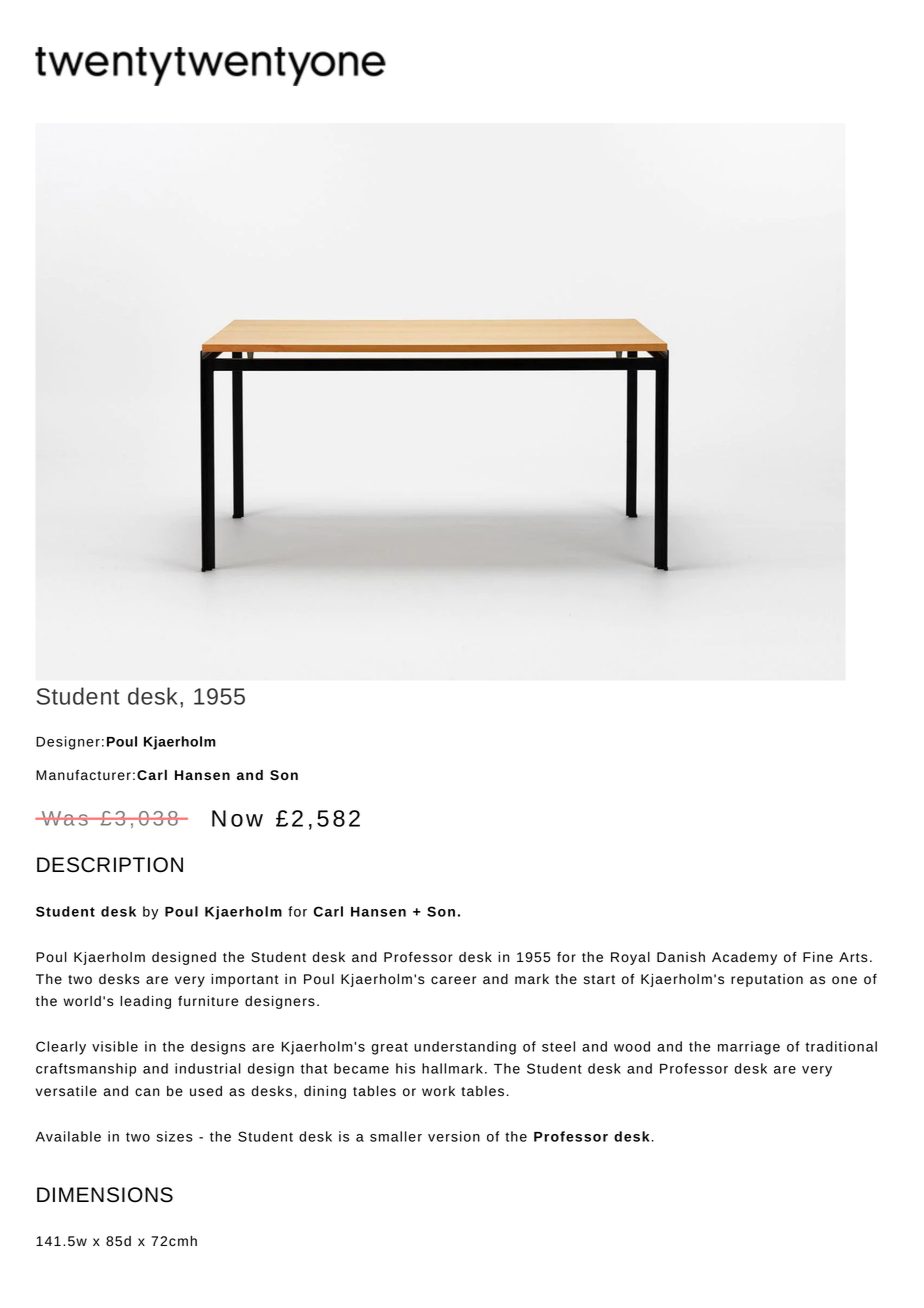 Image resolution: width=924 pixels, height=1308 pixels. What do you see at coordinates (453, 980) in the screenshot?
I see `career` at bounding box center [453, 980].
